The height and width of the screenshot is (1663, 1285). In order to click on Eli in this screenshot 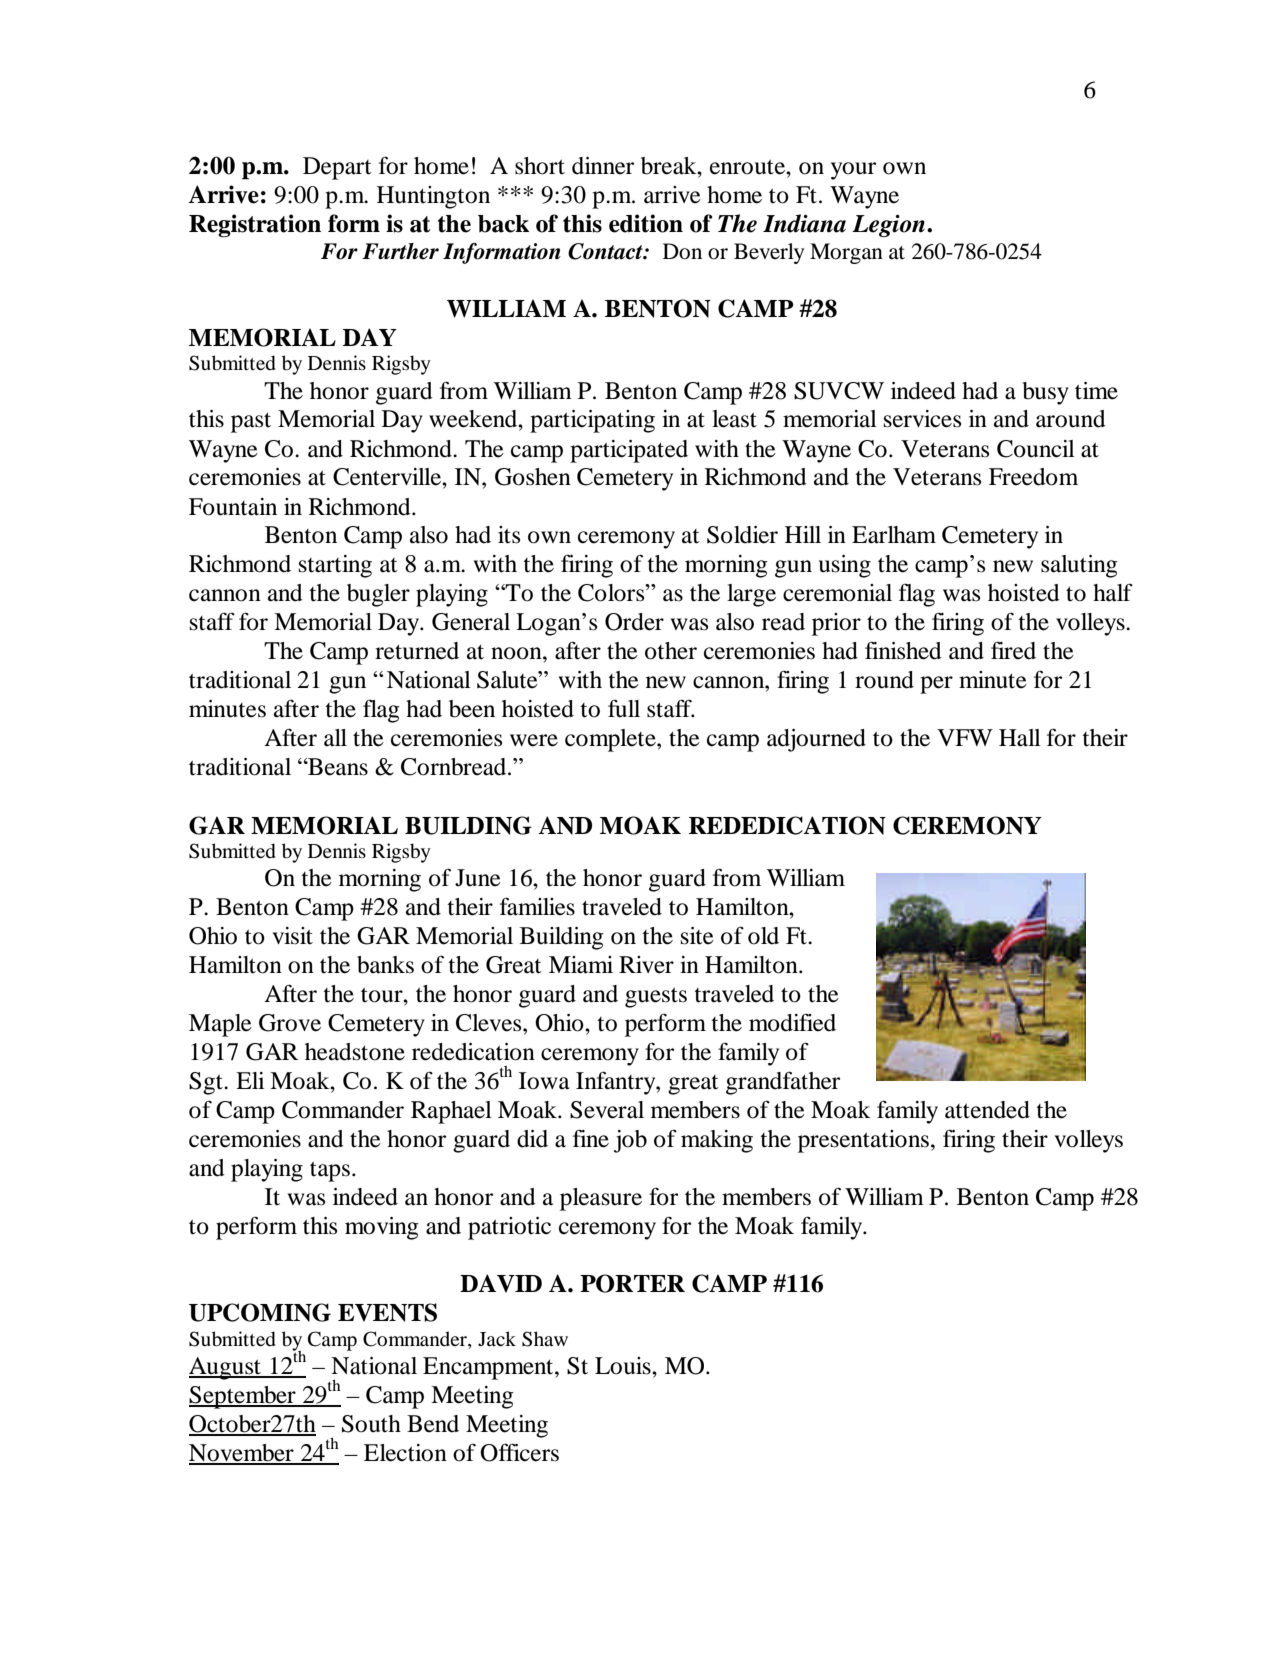, I will do `click(250, 1080)`.
